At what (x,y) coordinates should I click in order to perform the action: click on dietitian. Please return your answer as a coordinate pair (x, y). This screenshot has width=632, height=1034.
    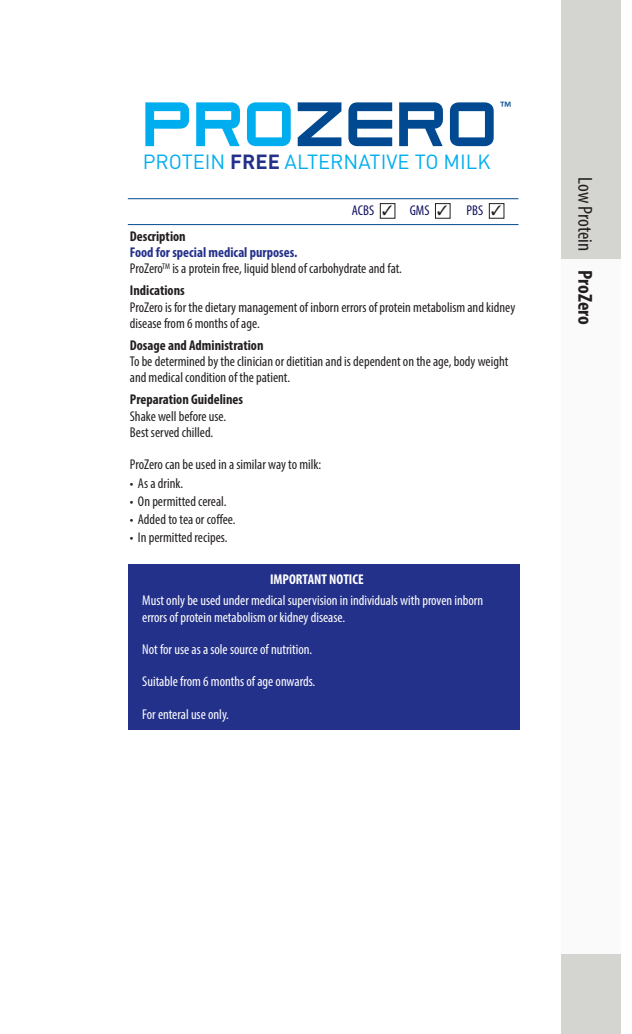
    Looking at the image, I should click on (304, 361).
